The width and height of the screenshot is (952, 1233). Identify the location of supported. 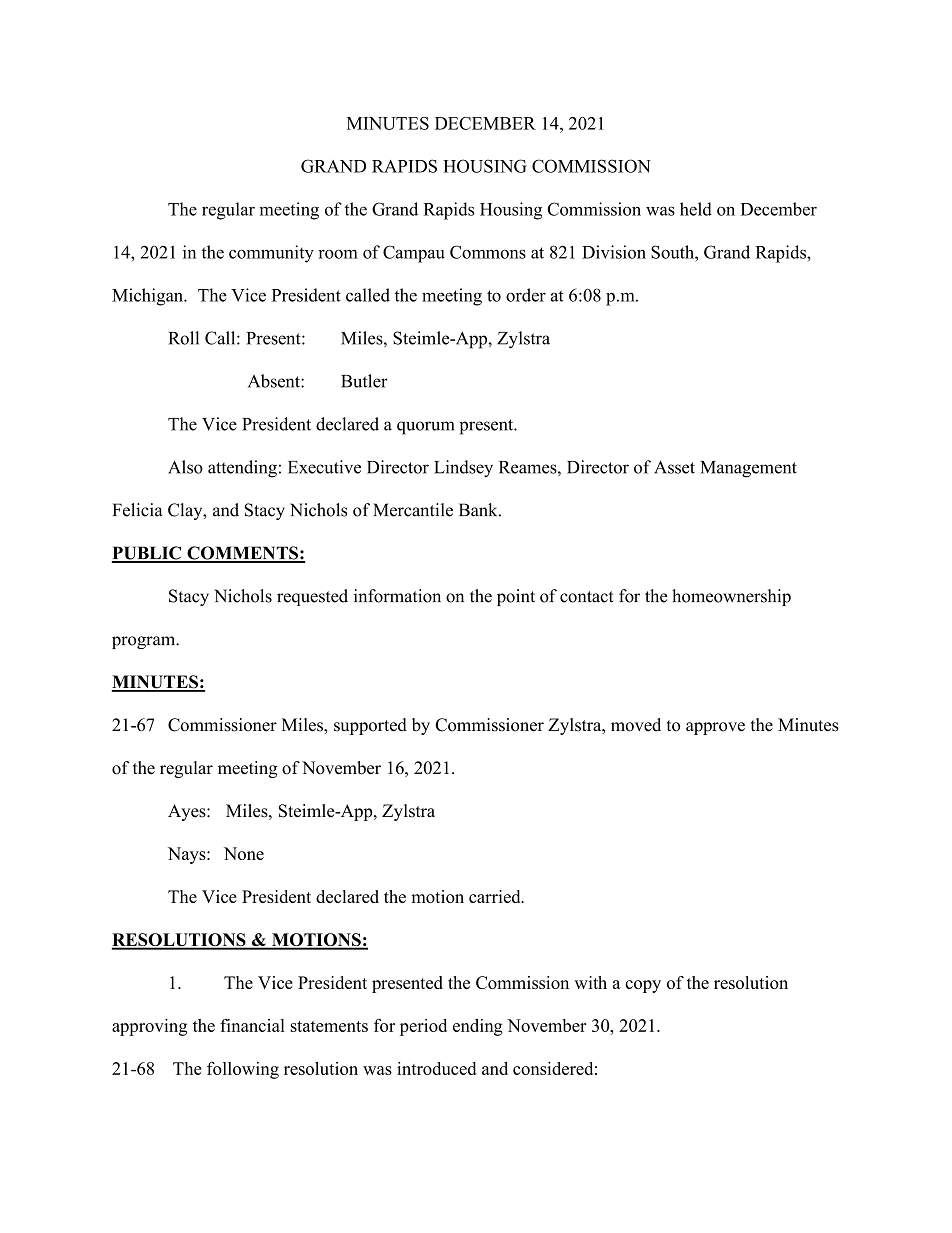
(370, 726).
